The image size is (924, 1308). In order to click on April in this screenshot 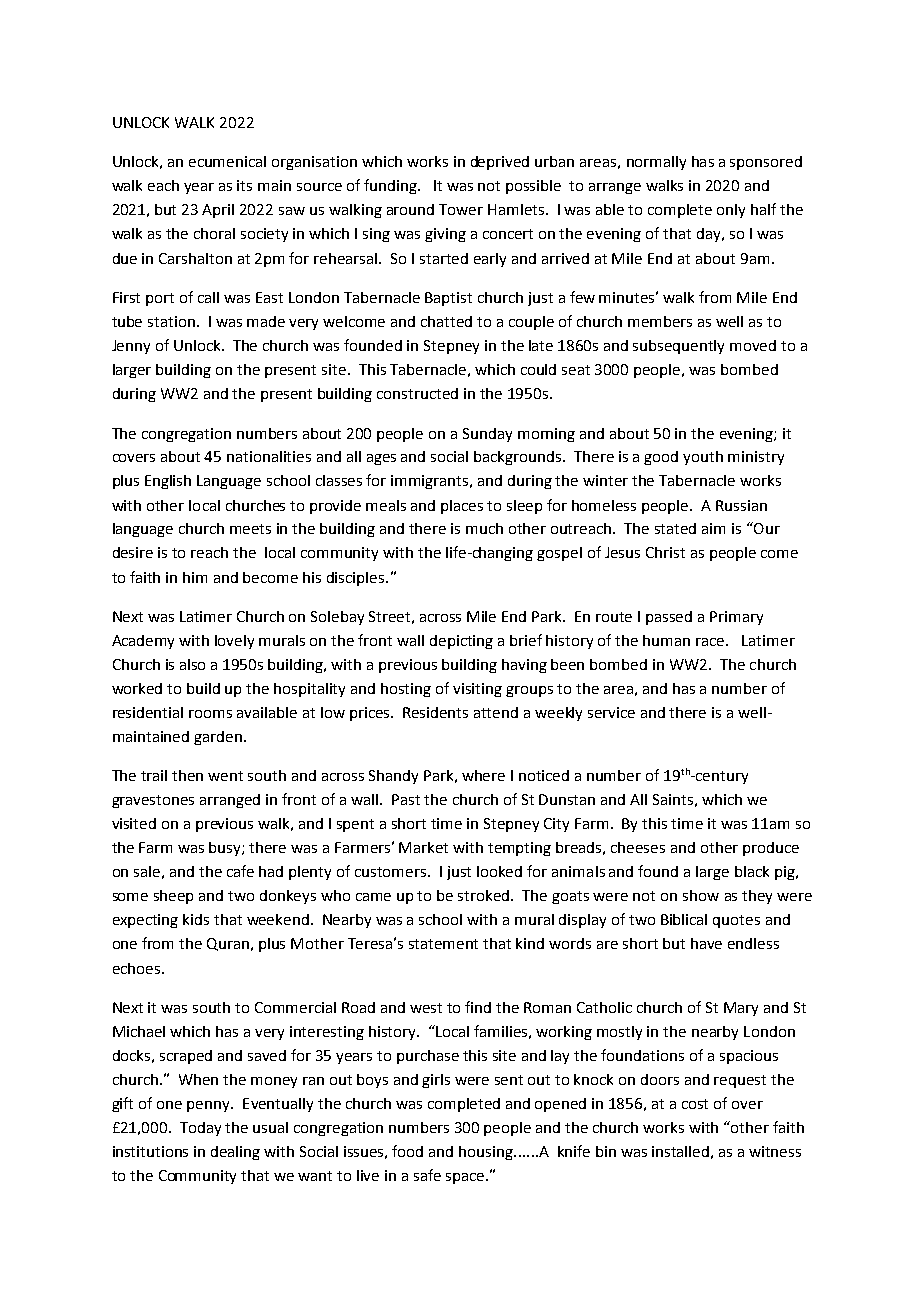, I will do `click(218, 211)`.
